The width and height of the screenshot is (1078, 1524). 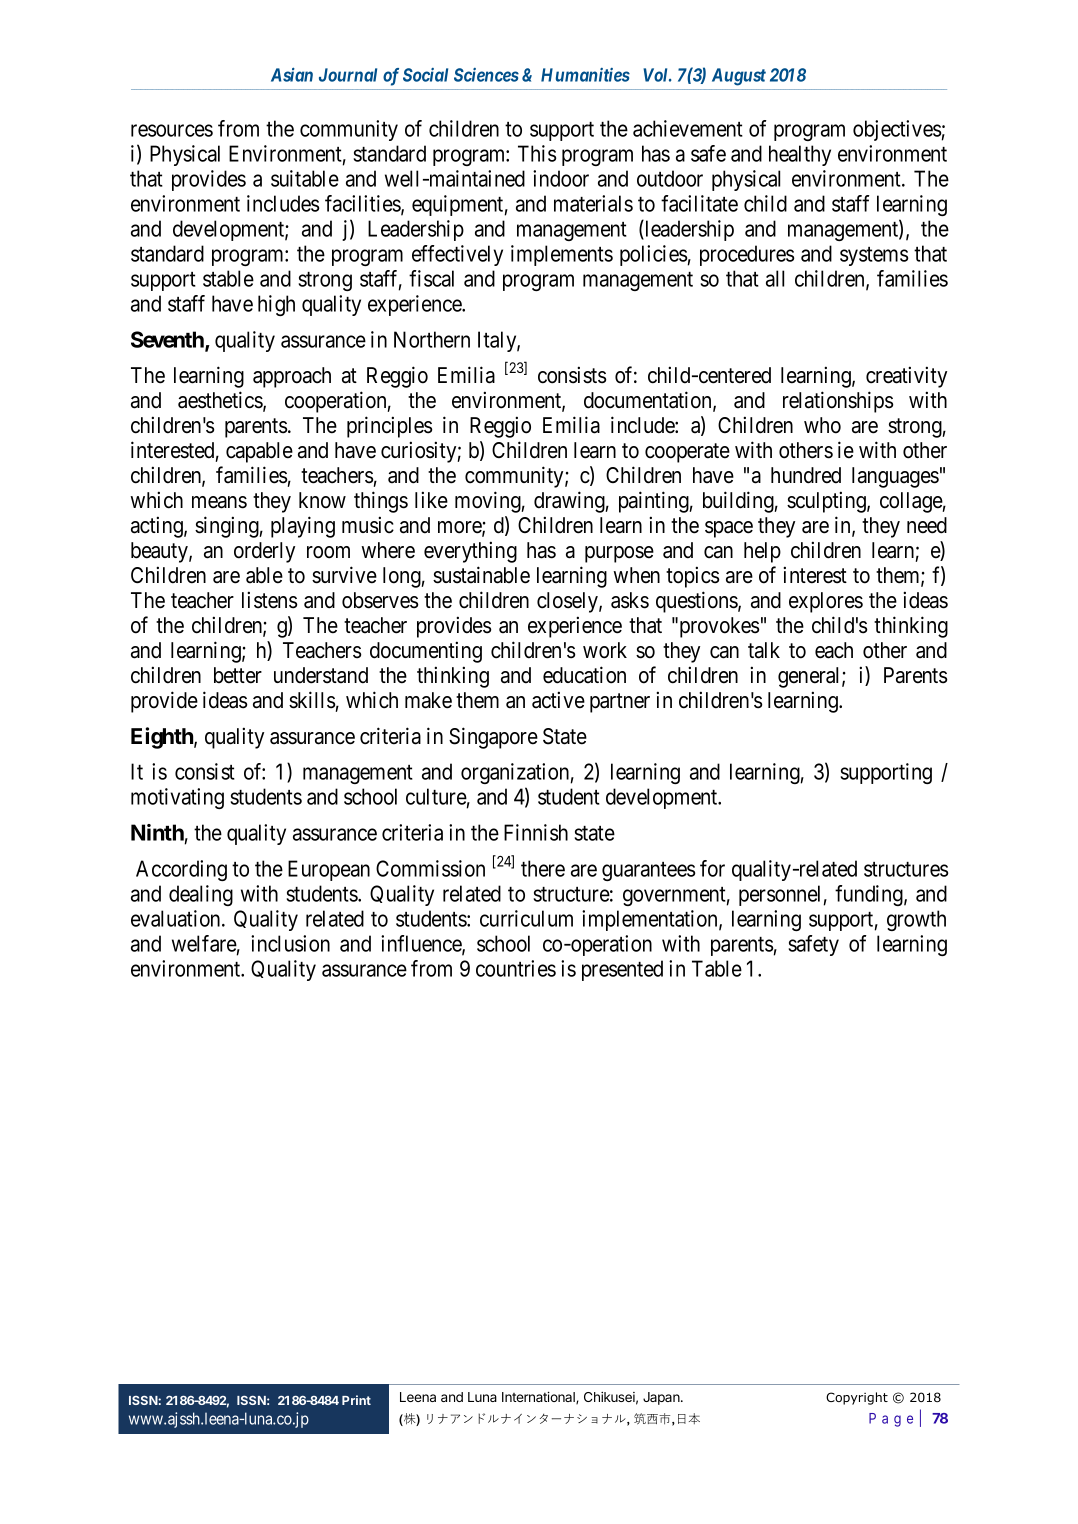 What do you see at coordinates (264, 552) in the screenshot?
I see `orderly` at bounding box center [264, 552].
